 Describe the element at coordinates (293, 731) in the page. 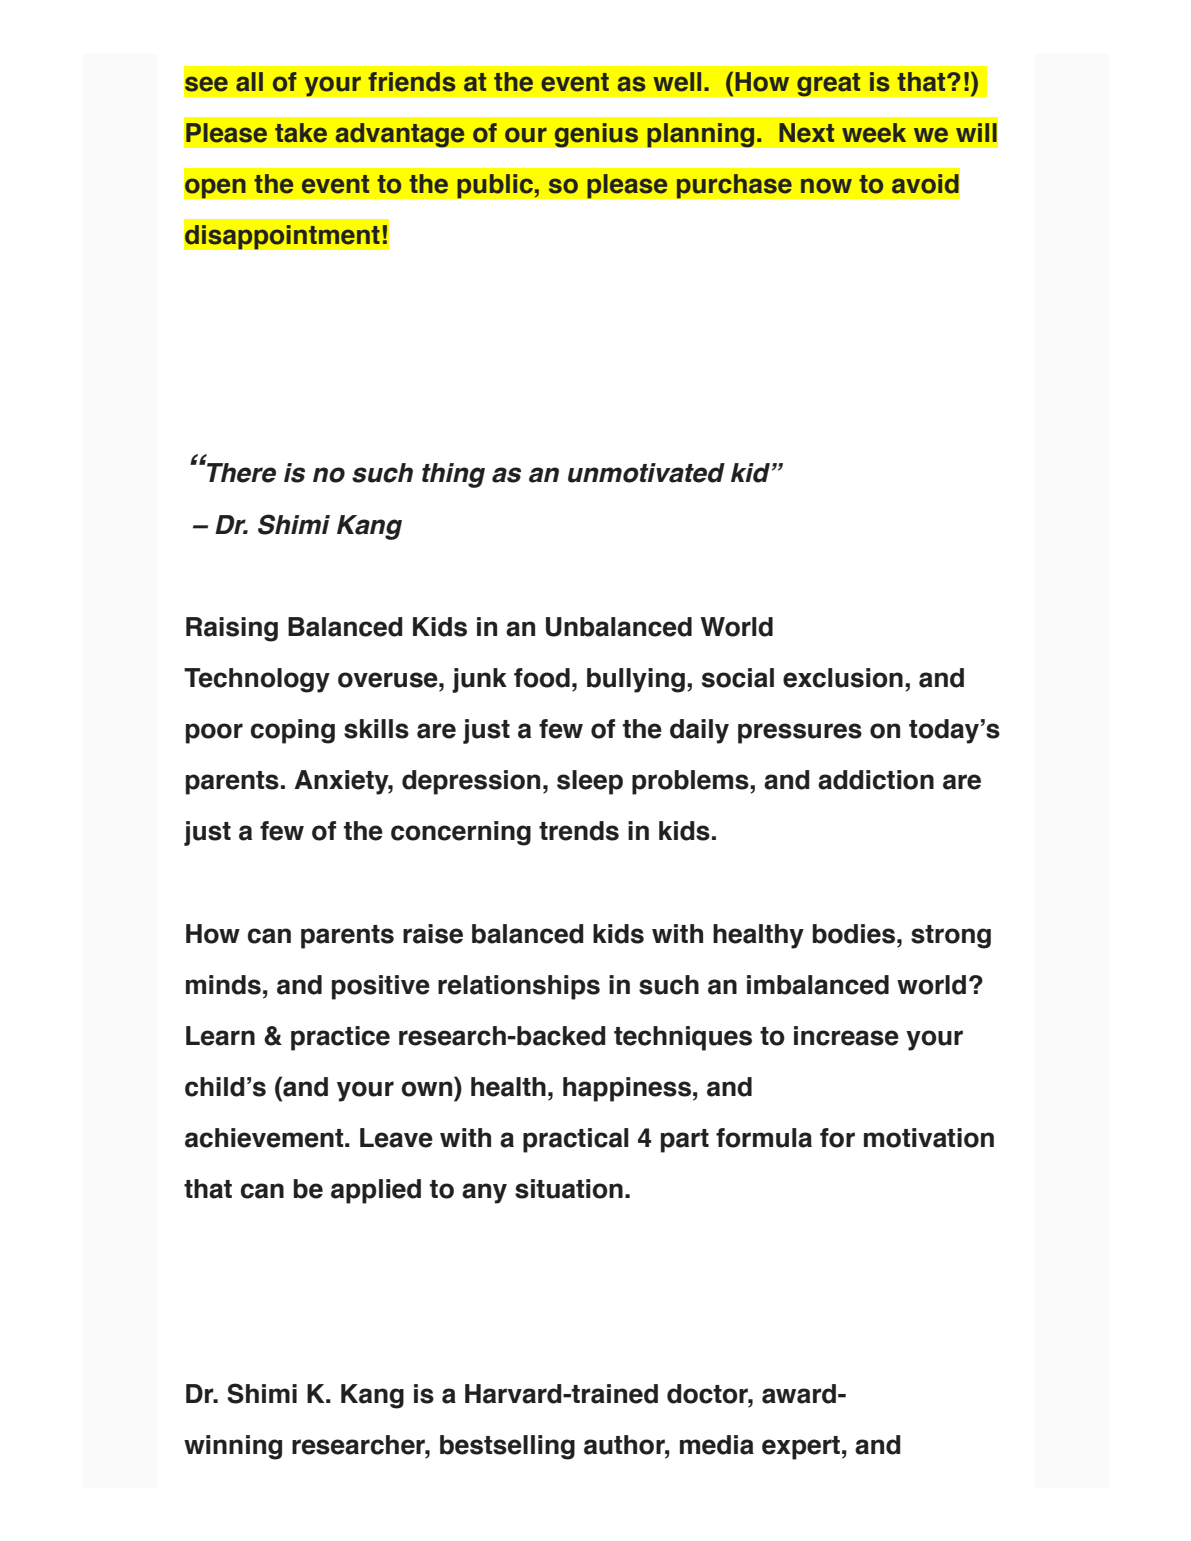

I see `coping` at that location.
